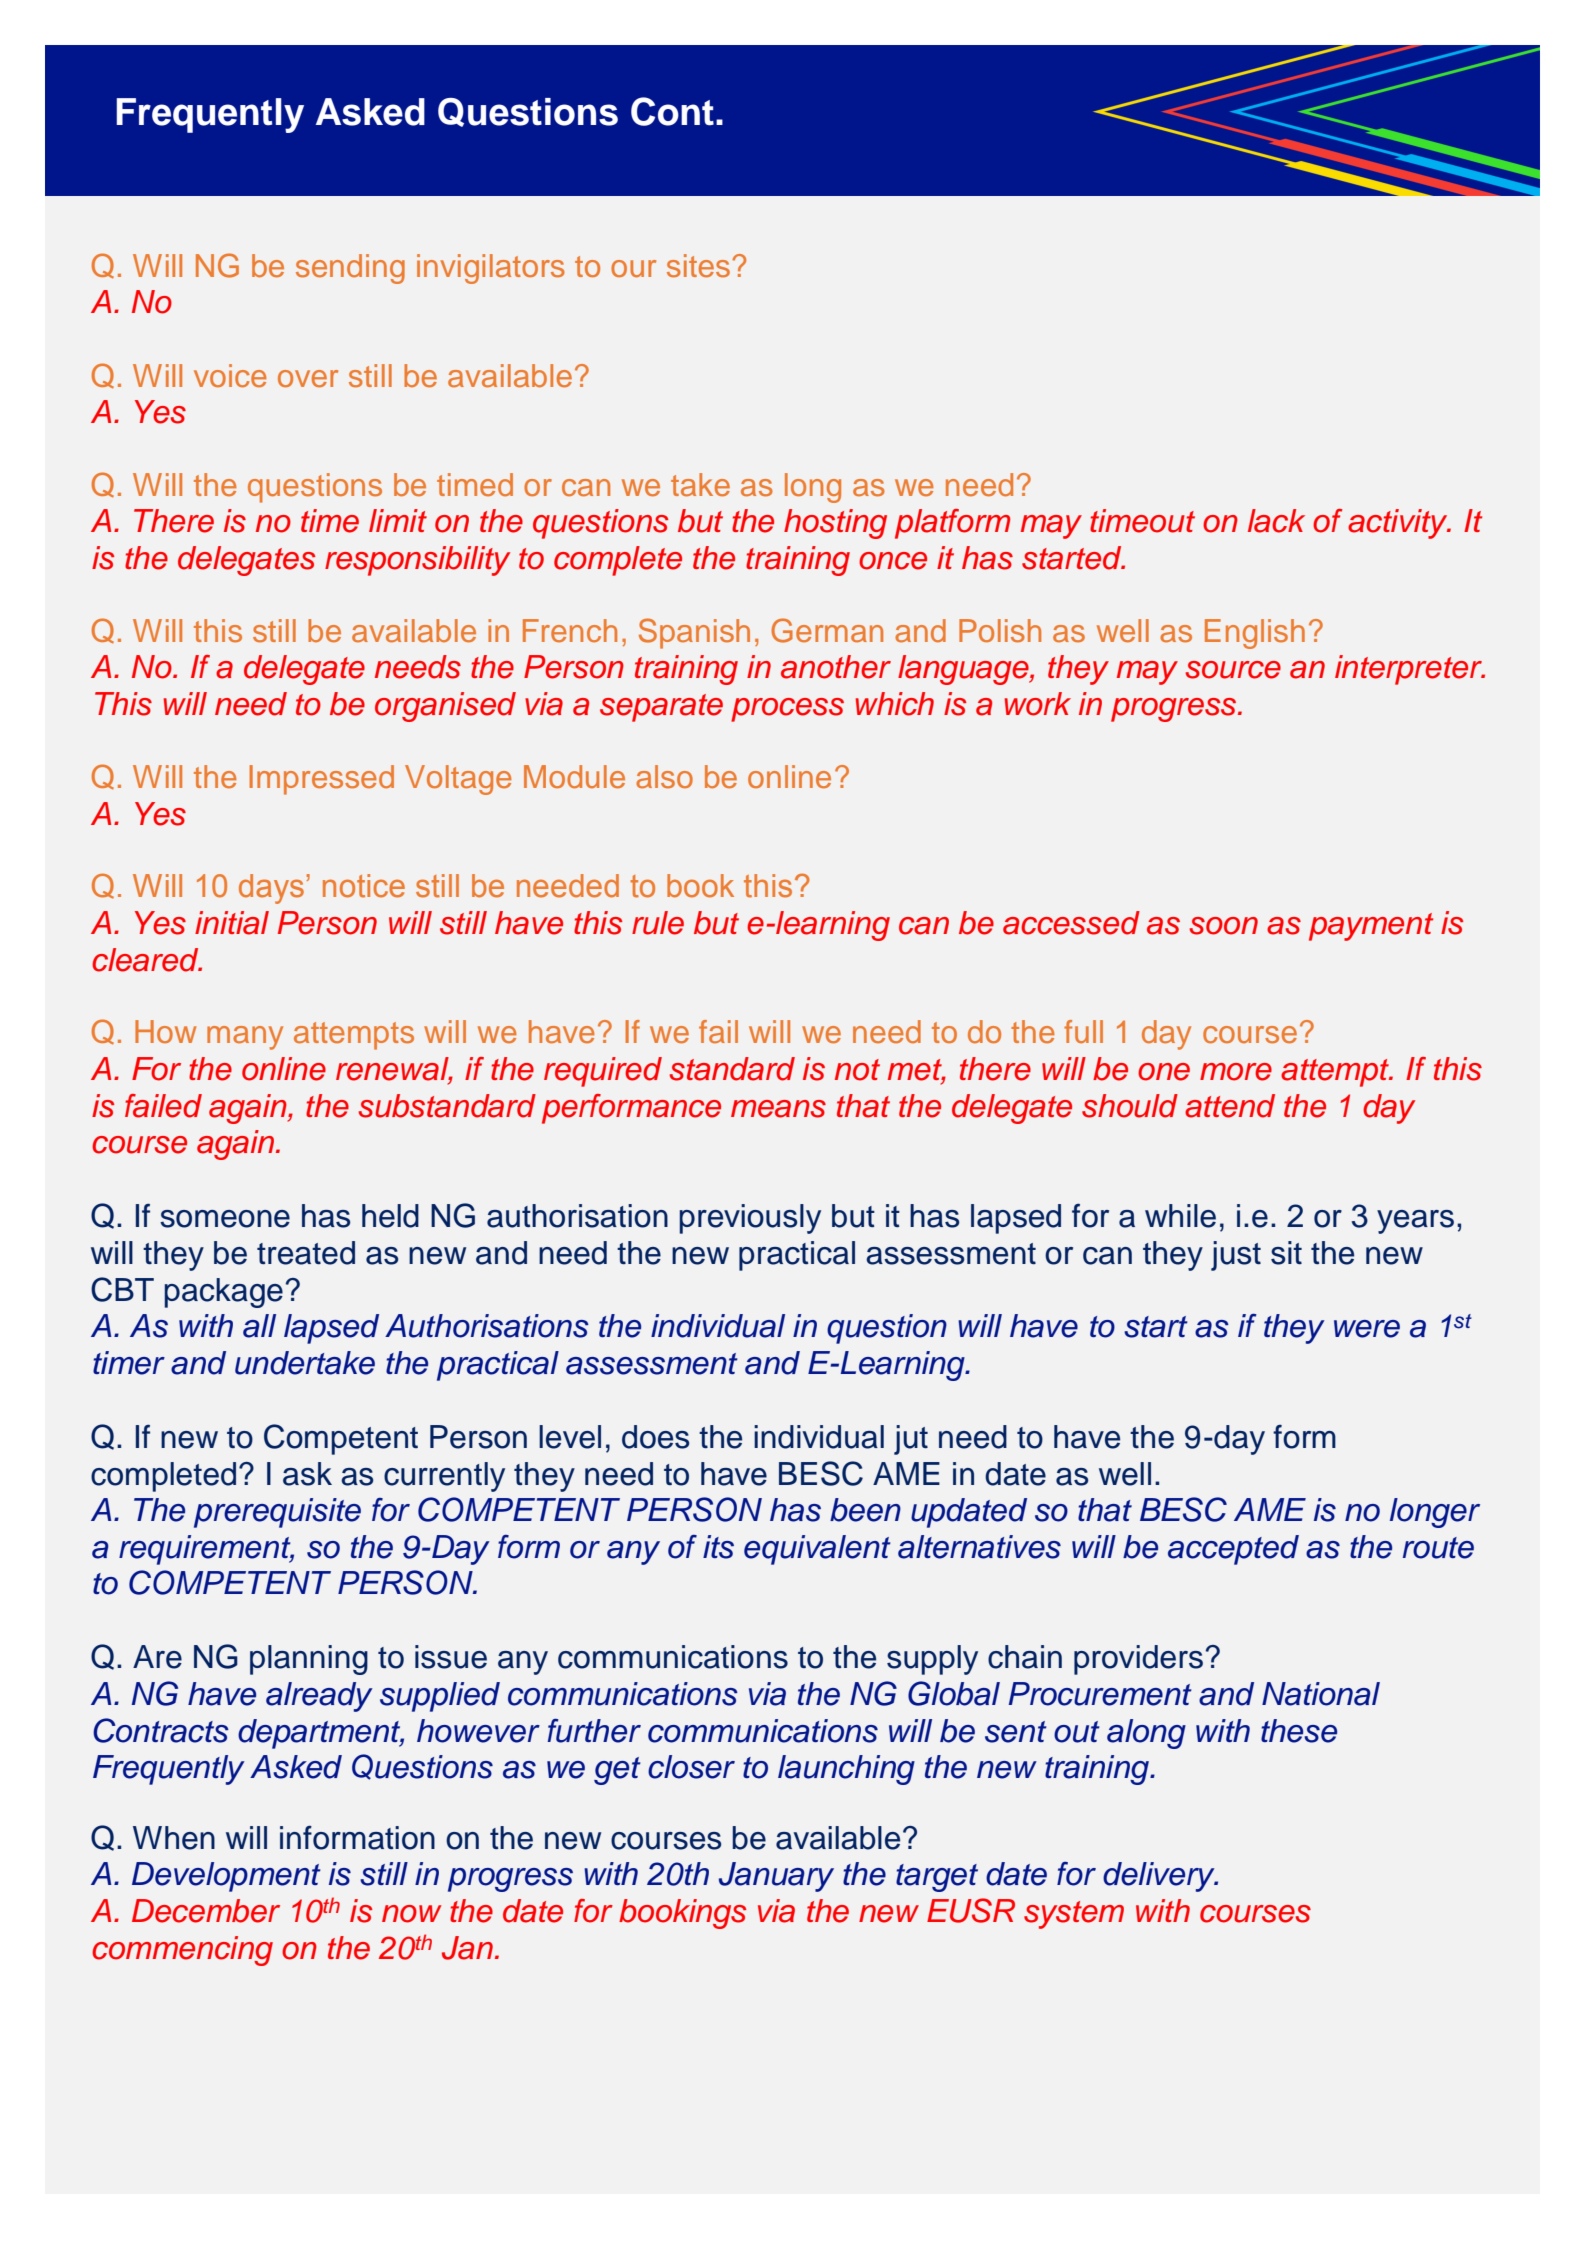 The height and width of the image is (2242, 1585). What do you see at coordinates (1230, 1106) in the image?
I see `attend` at bounding box center [1230, 1106].
